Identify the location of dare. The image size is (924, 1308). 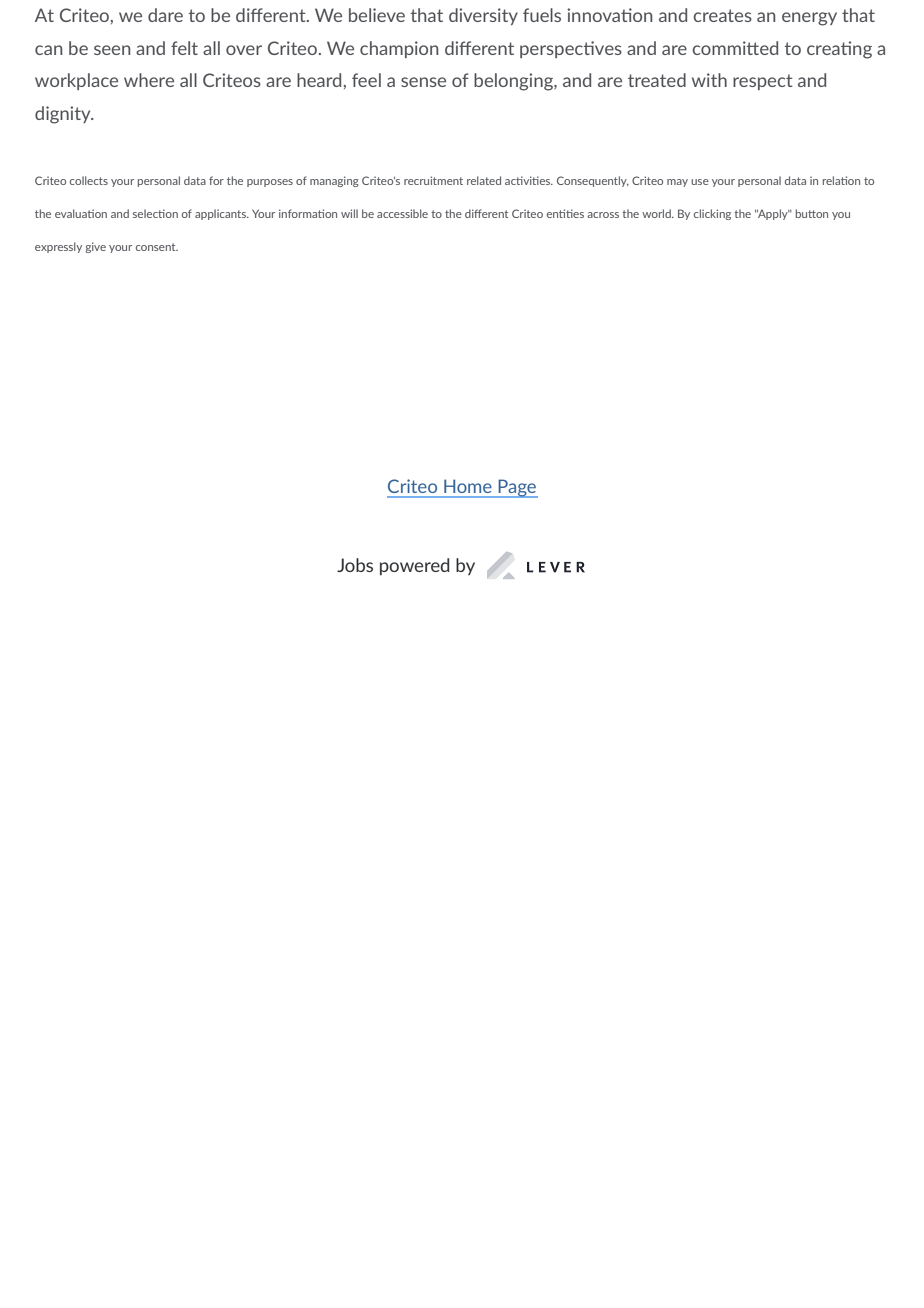
(165, 15).
